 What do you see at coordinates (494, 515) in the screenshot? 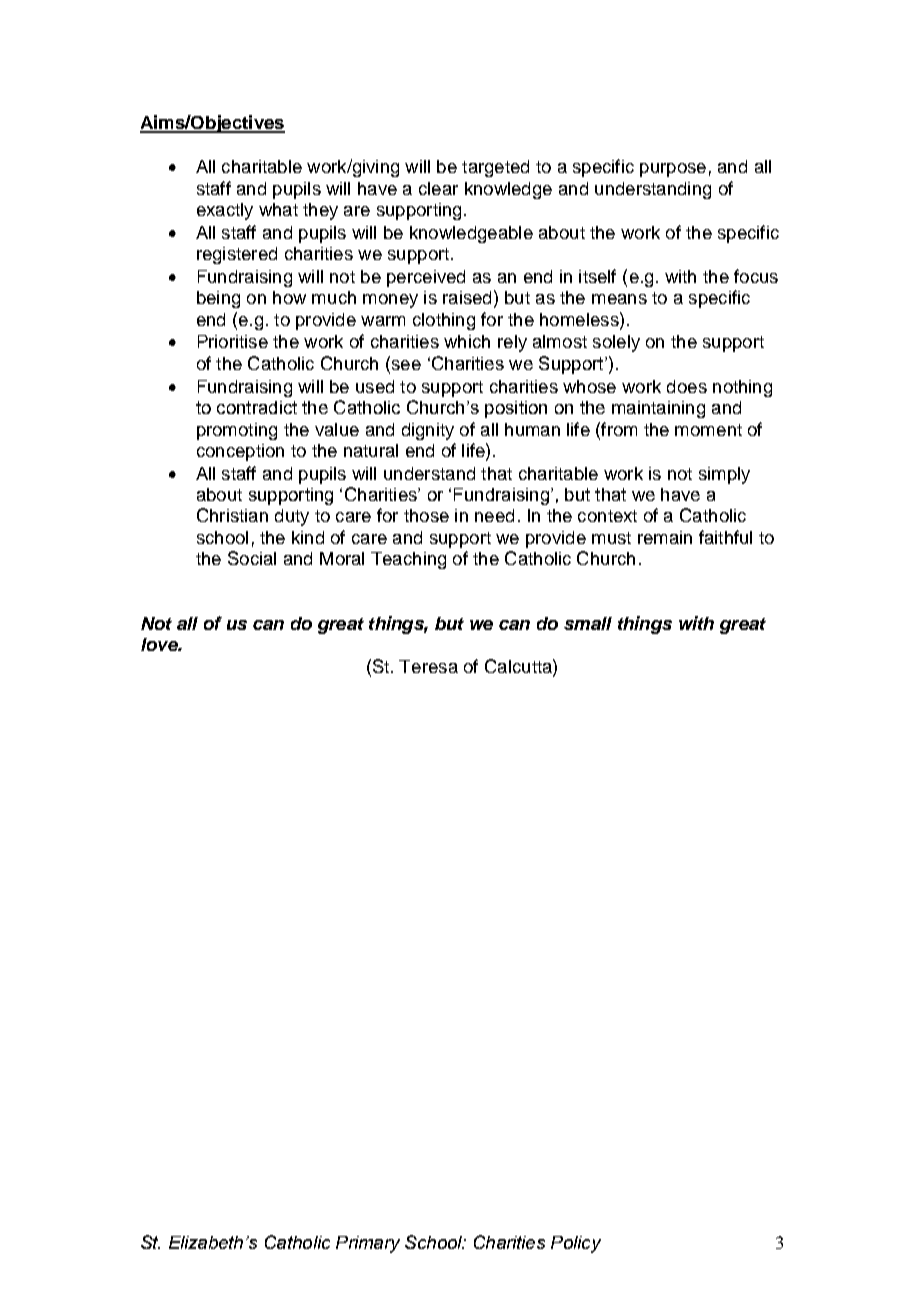
I see `need` at bounding box center [494, 515].
